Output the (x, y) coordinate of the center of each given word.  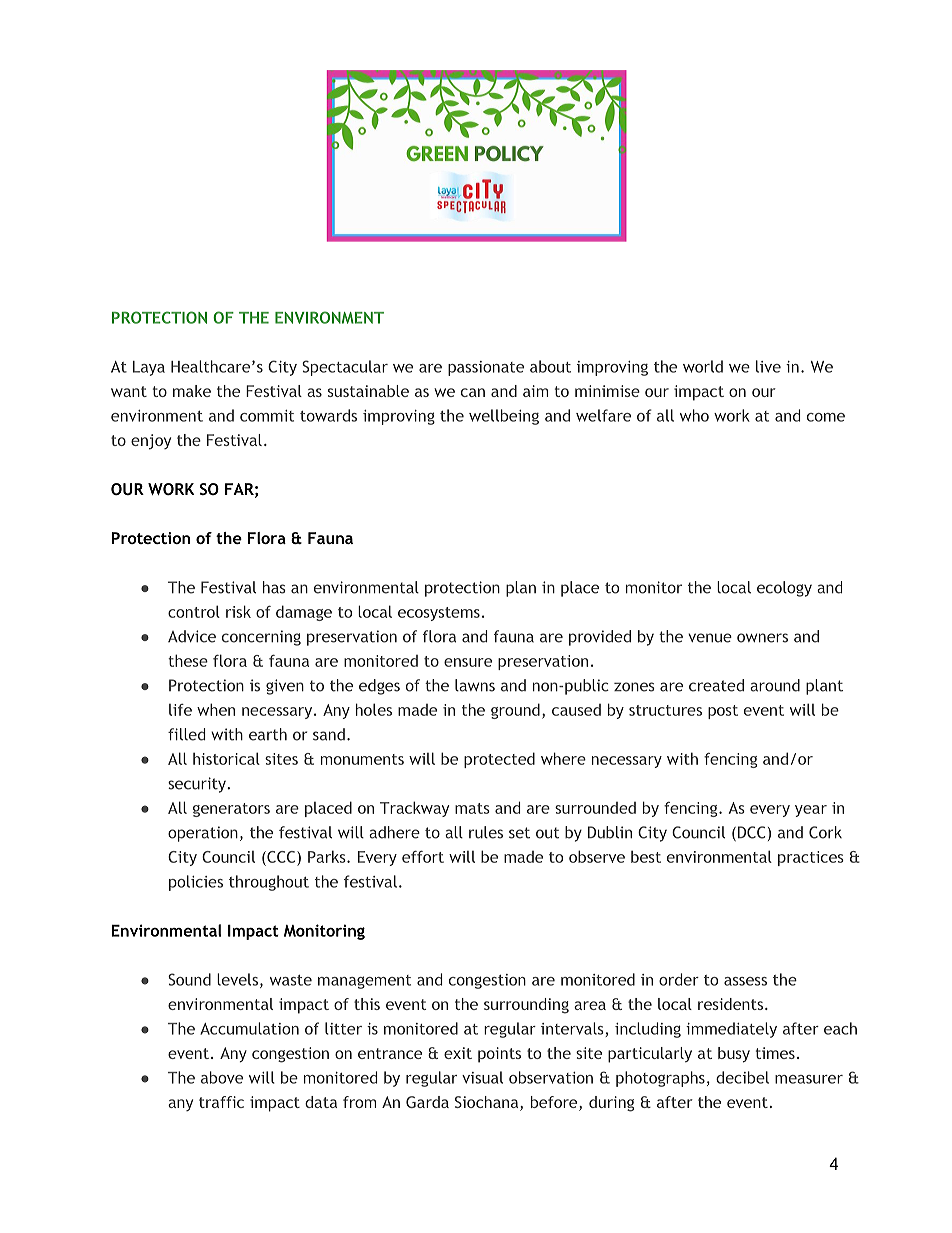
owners (762, 638)
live (768, 366)
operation (203, 834)
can (473, 392)
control (194, 611)
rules (486, 832)
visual (482, 1077)
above (222, 1077)
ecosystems (439, 614)
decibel (742, 1077)
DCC (750, 833)
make (192, 391)
